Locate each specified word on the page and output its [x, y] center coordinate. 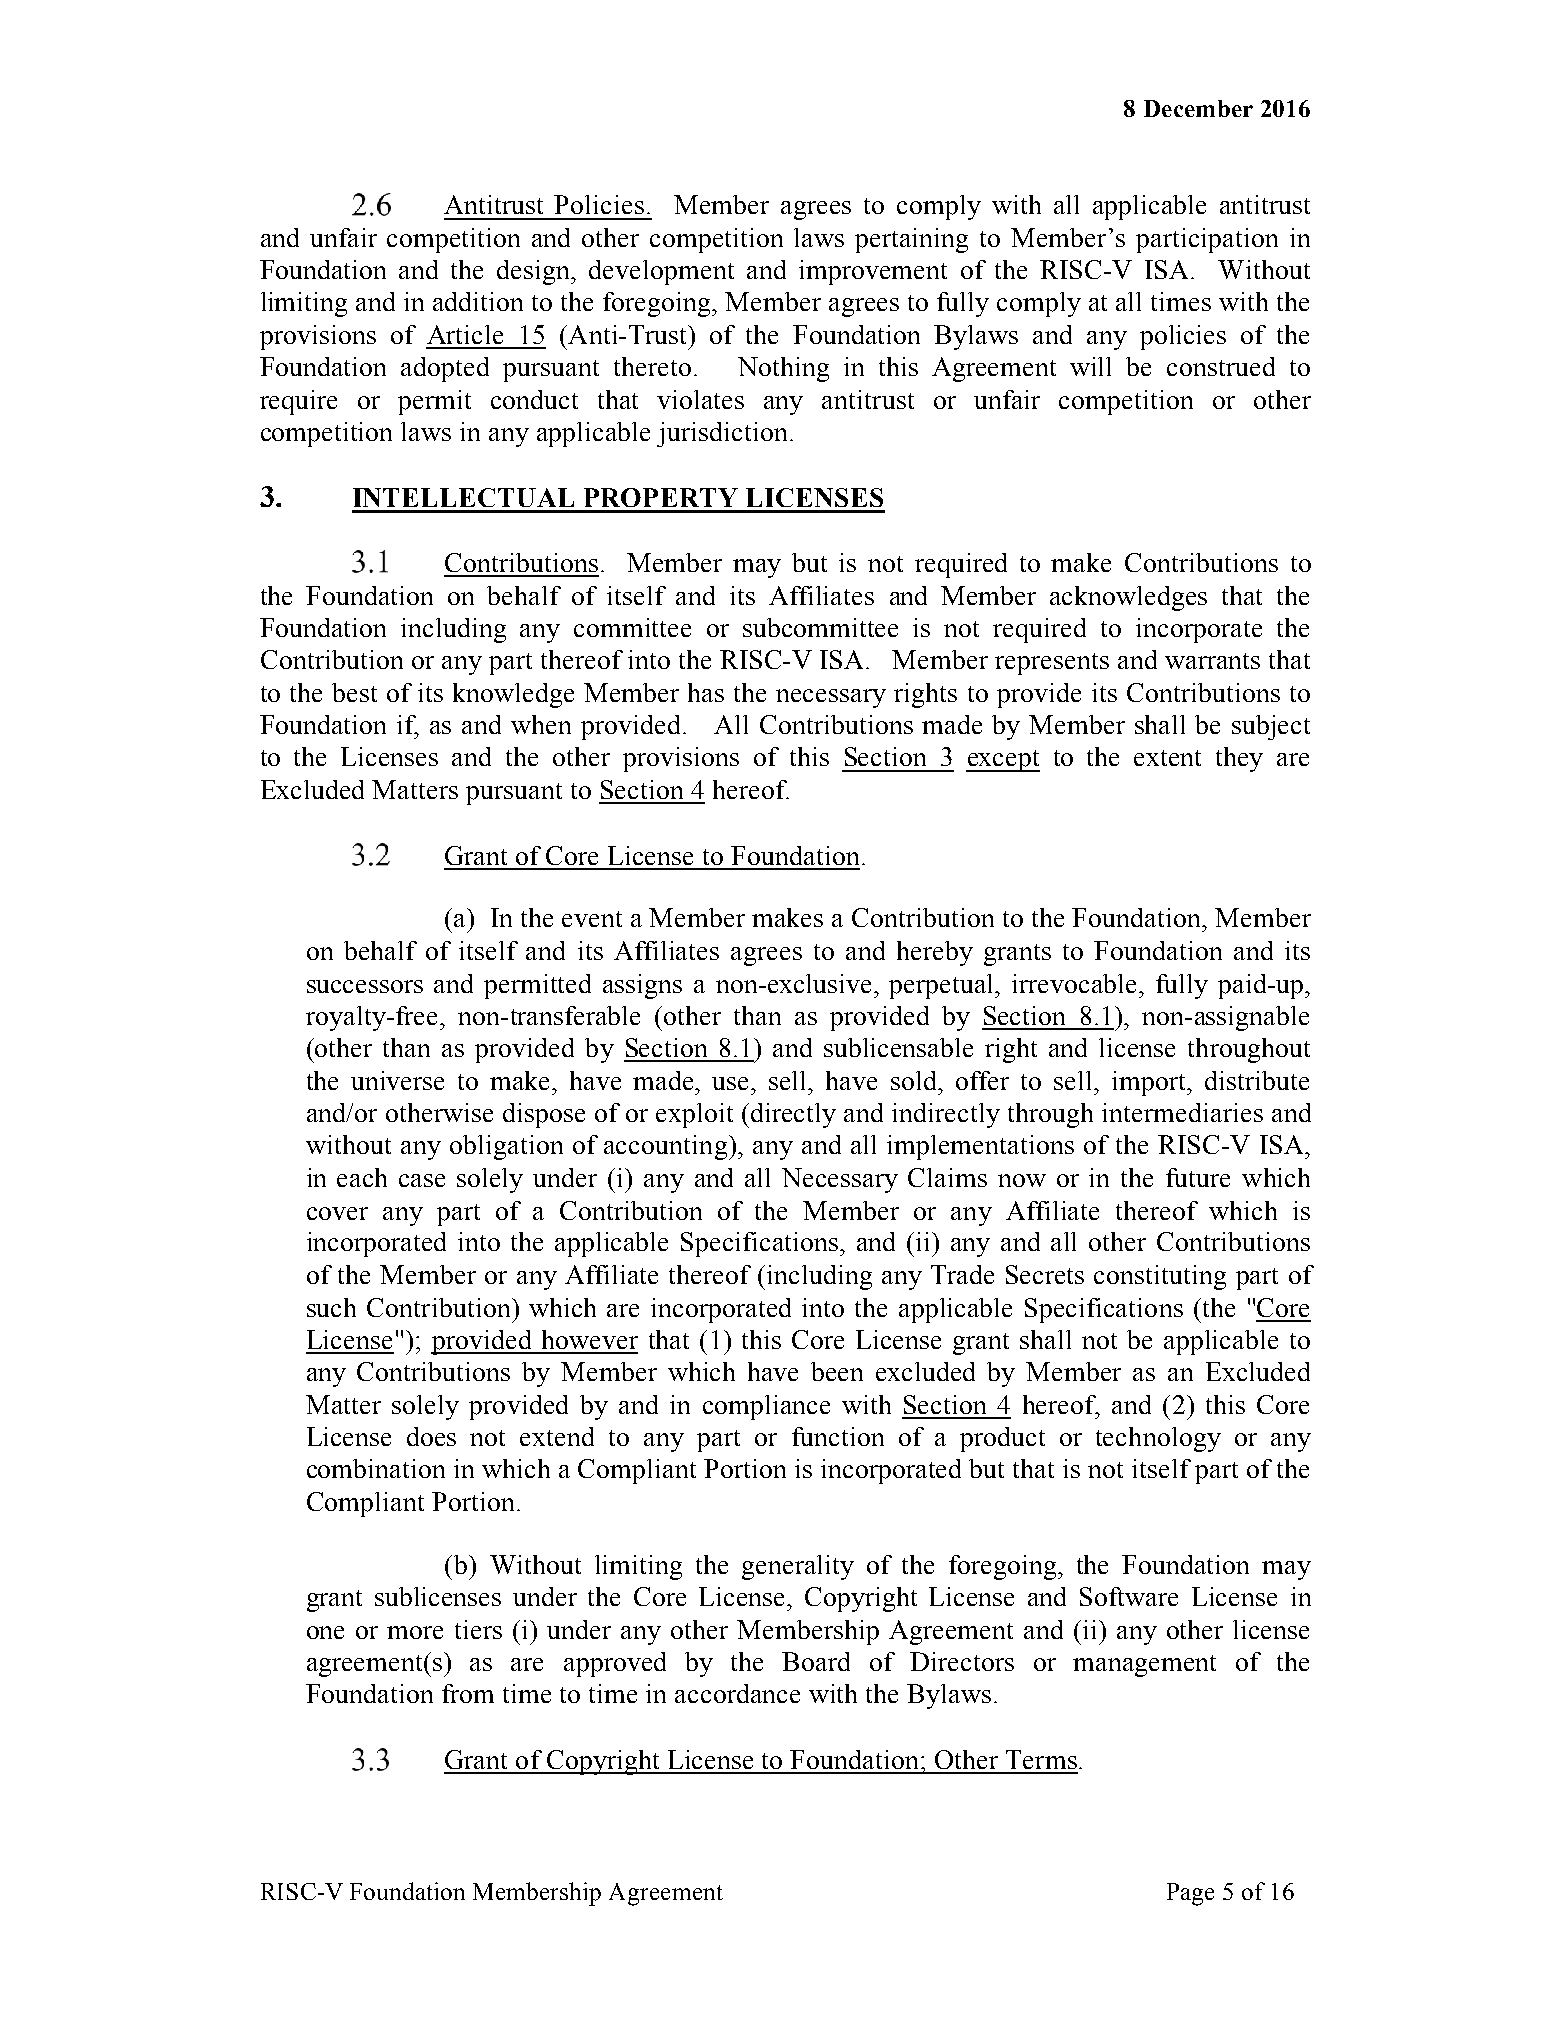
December [1198, 108]
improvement [873, 272]
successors [365, 986]
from [468, 1693]
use [732, 1083]
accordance [737, 1693]
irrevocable [1076, 983]
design [535, 272]
